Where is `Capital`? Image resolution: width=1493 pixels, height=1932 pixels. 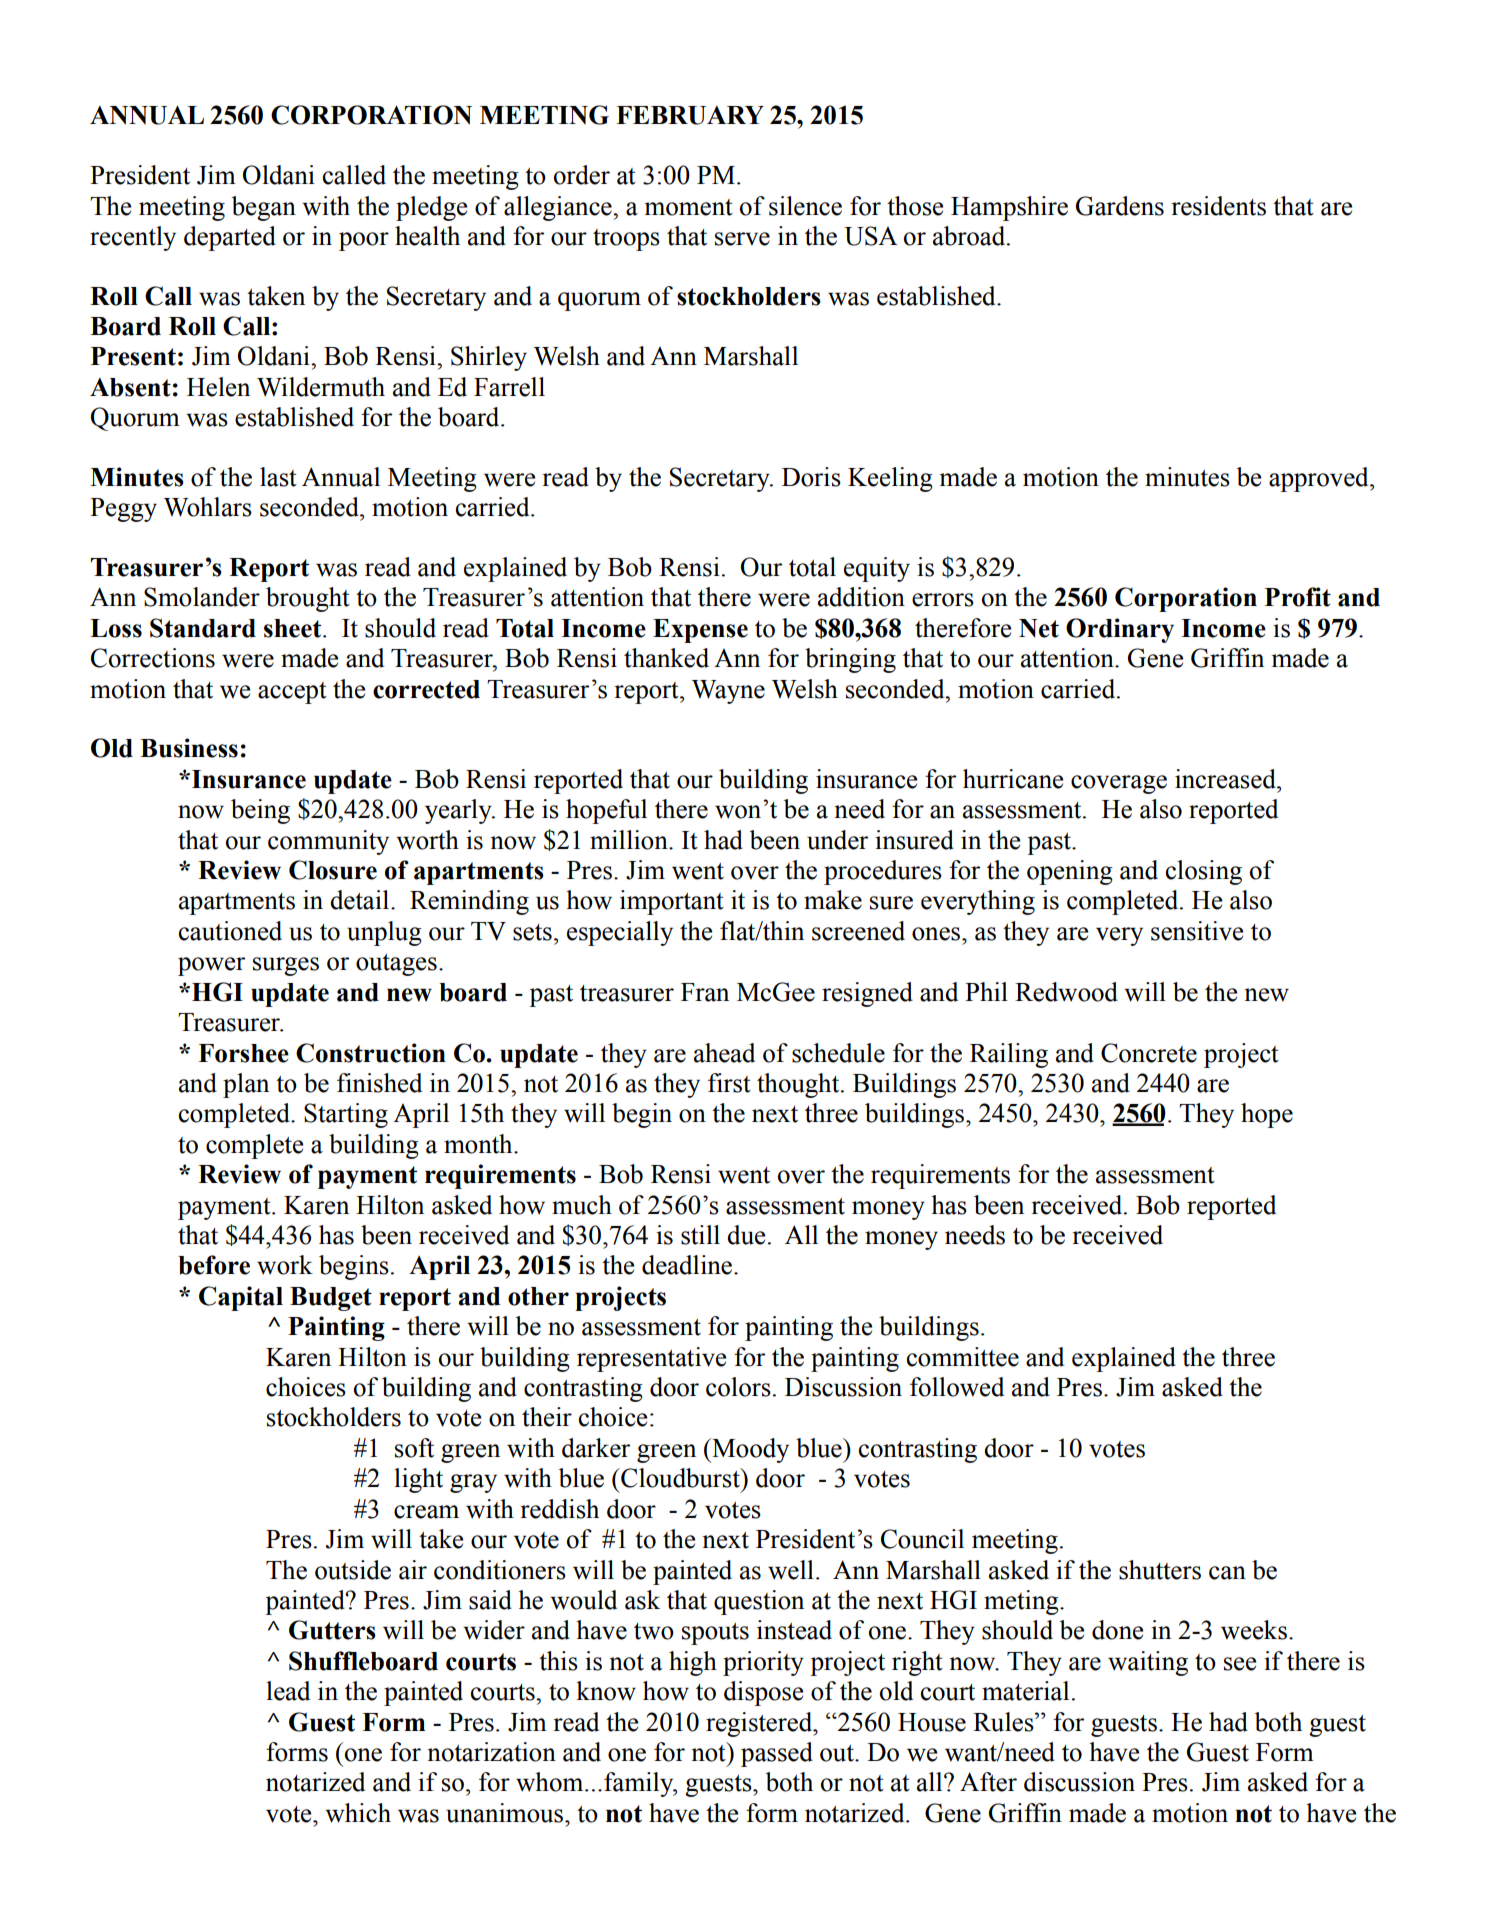
Capital is located at coordinates (241, 1298).
